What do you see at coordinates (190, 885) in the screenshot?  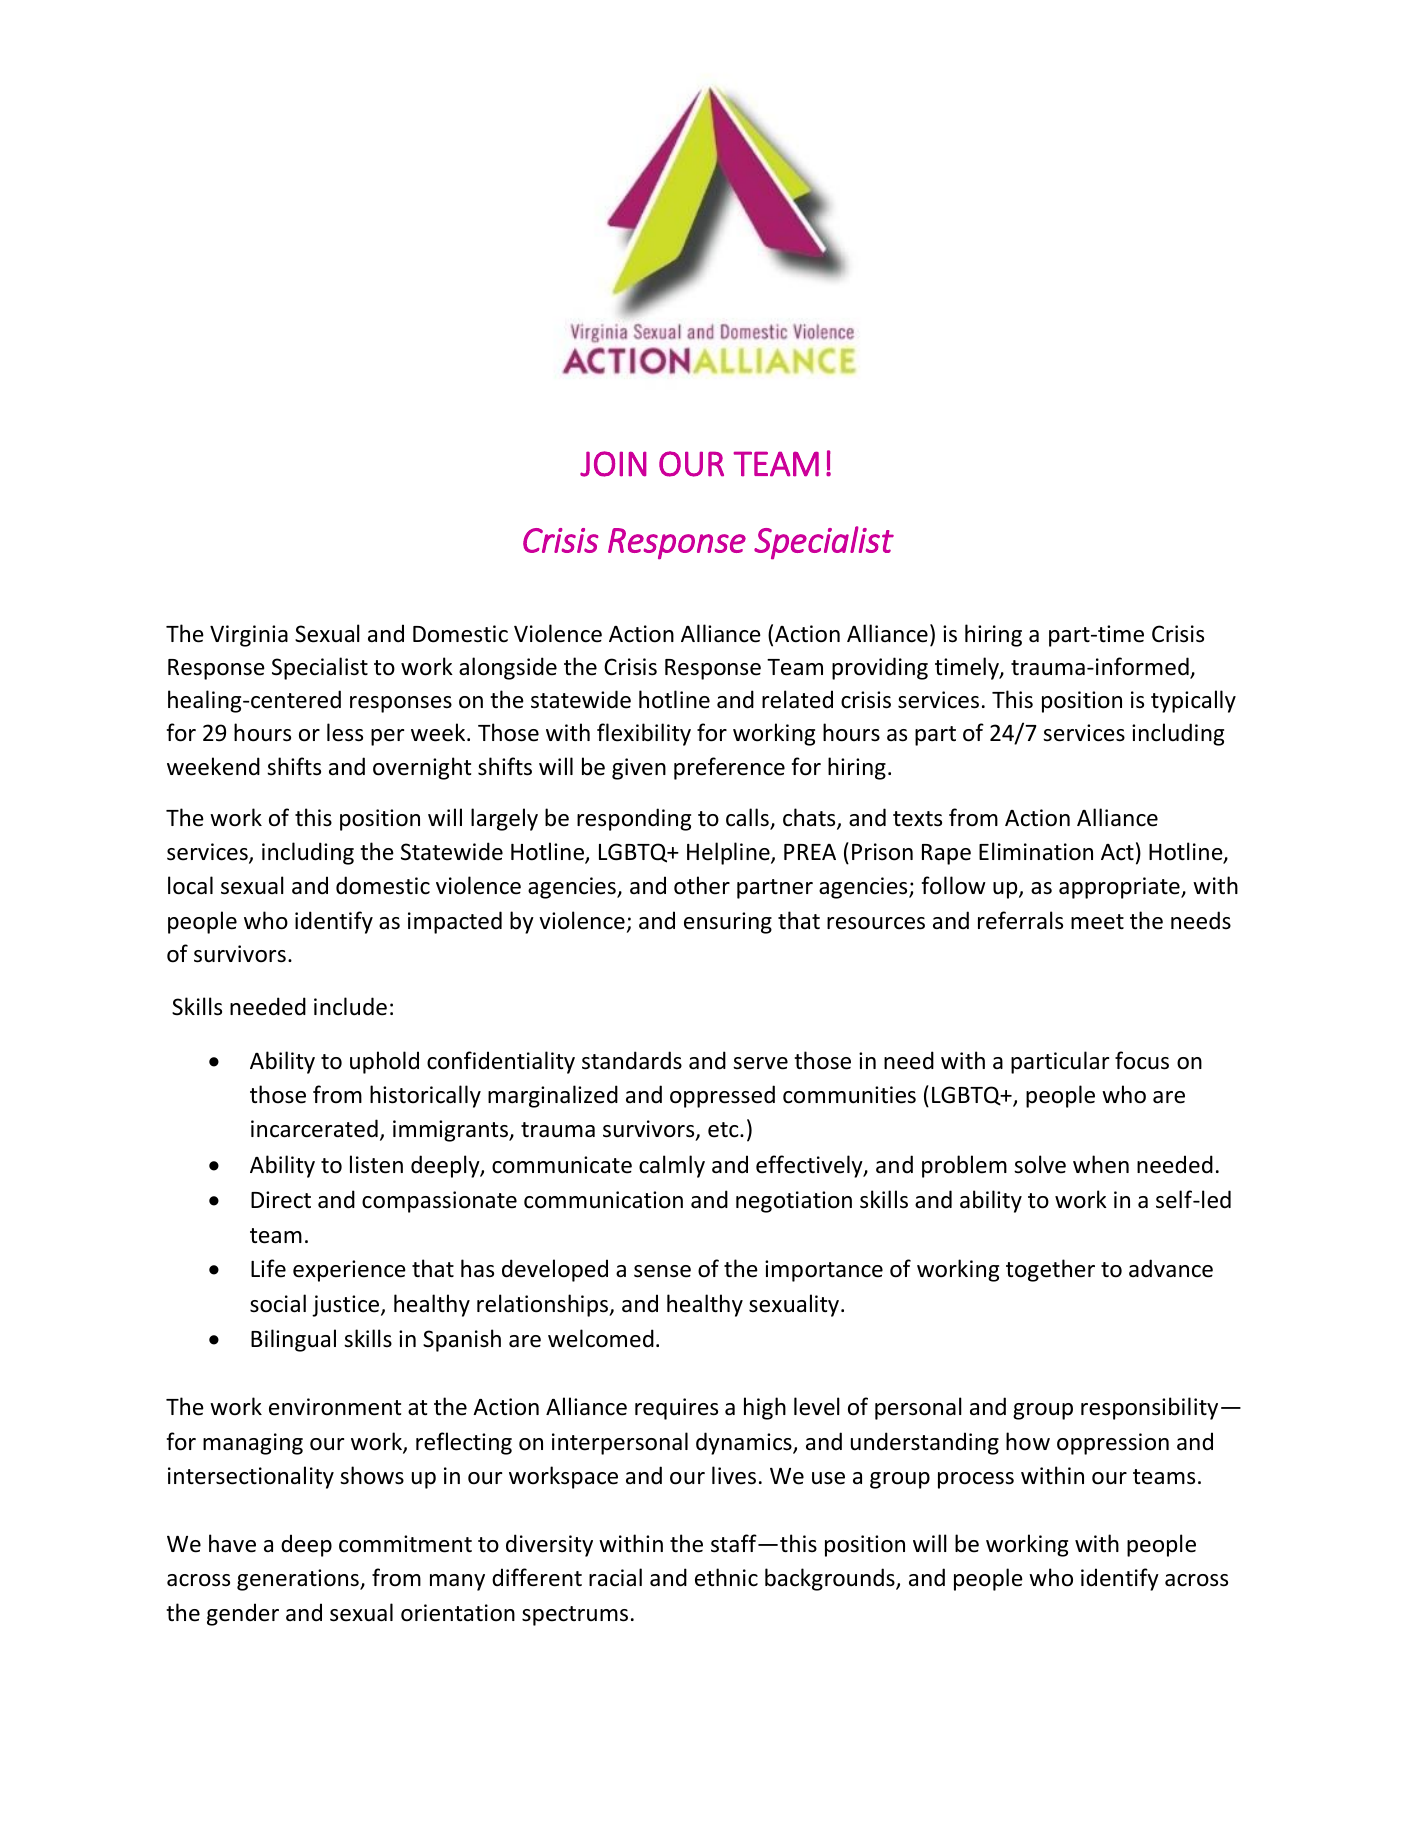 I see `local` at bounding box center [190, 885].
